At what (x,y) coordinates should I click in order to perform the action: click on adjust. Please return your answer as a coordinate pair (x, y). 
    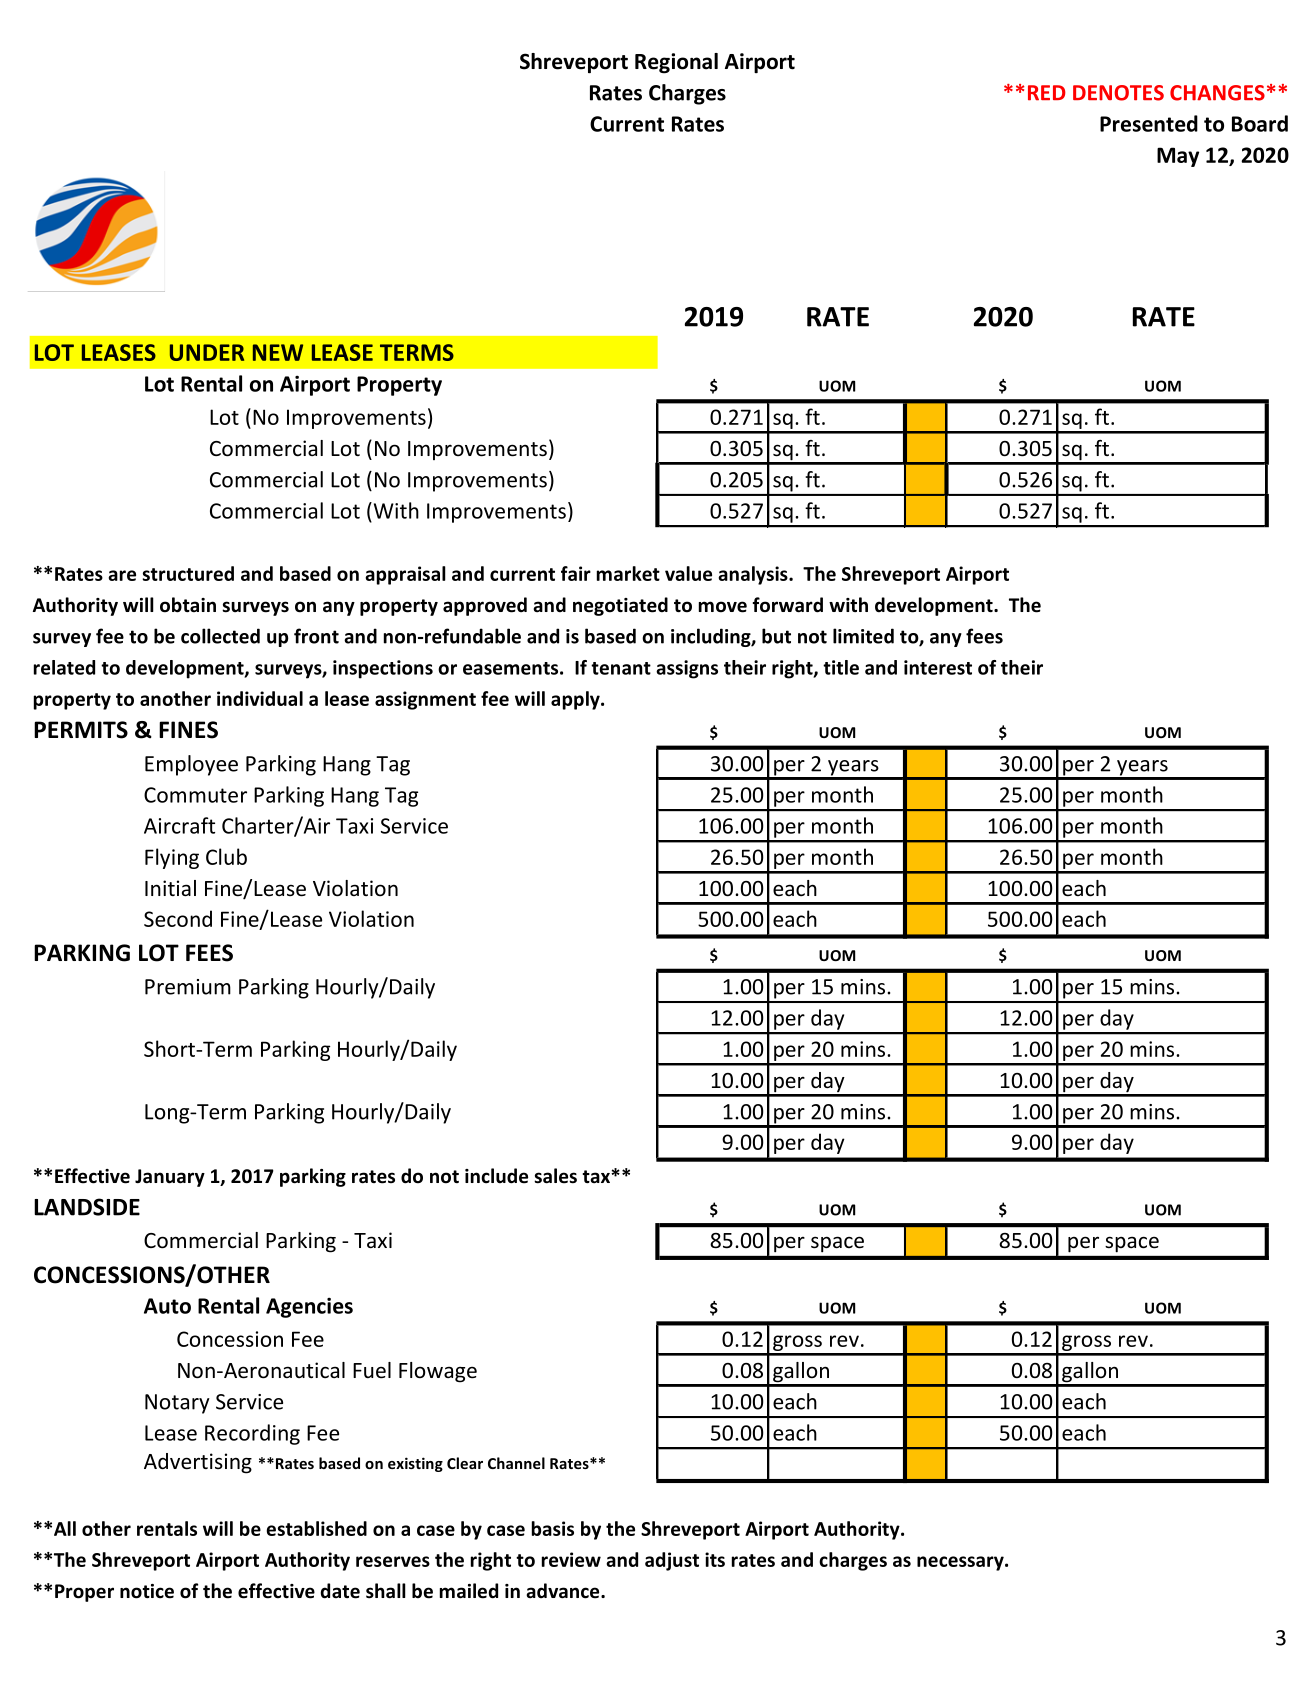
    Looking at the image, I should click on (672, 1561).
